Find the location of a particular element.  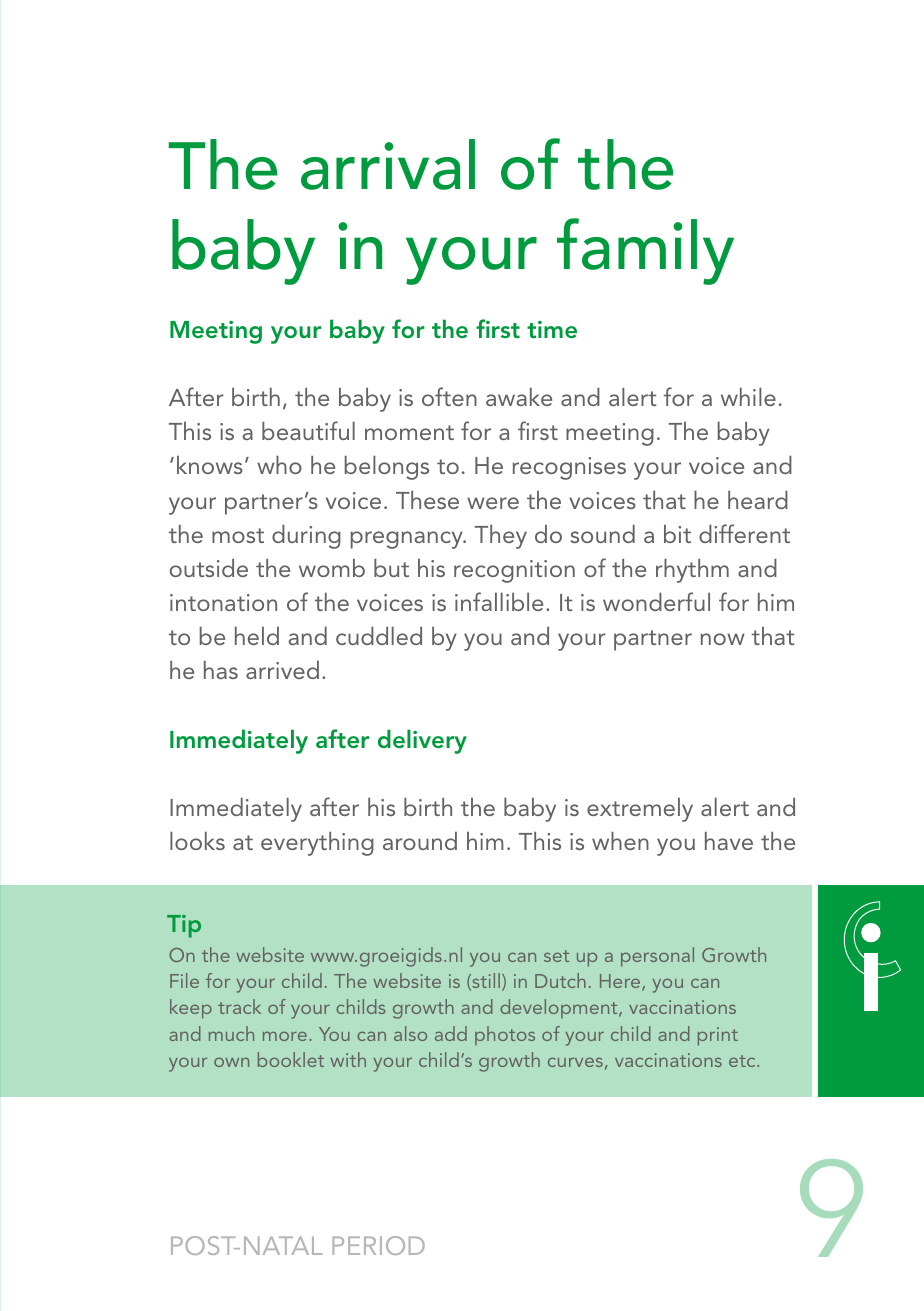

time is located at coordinates (552, 329).
